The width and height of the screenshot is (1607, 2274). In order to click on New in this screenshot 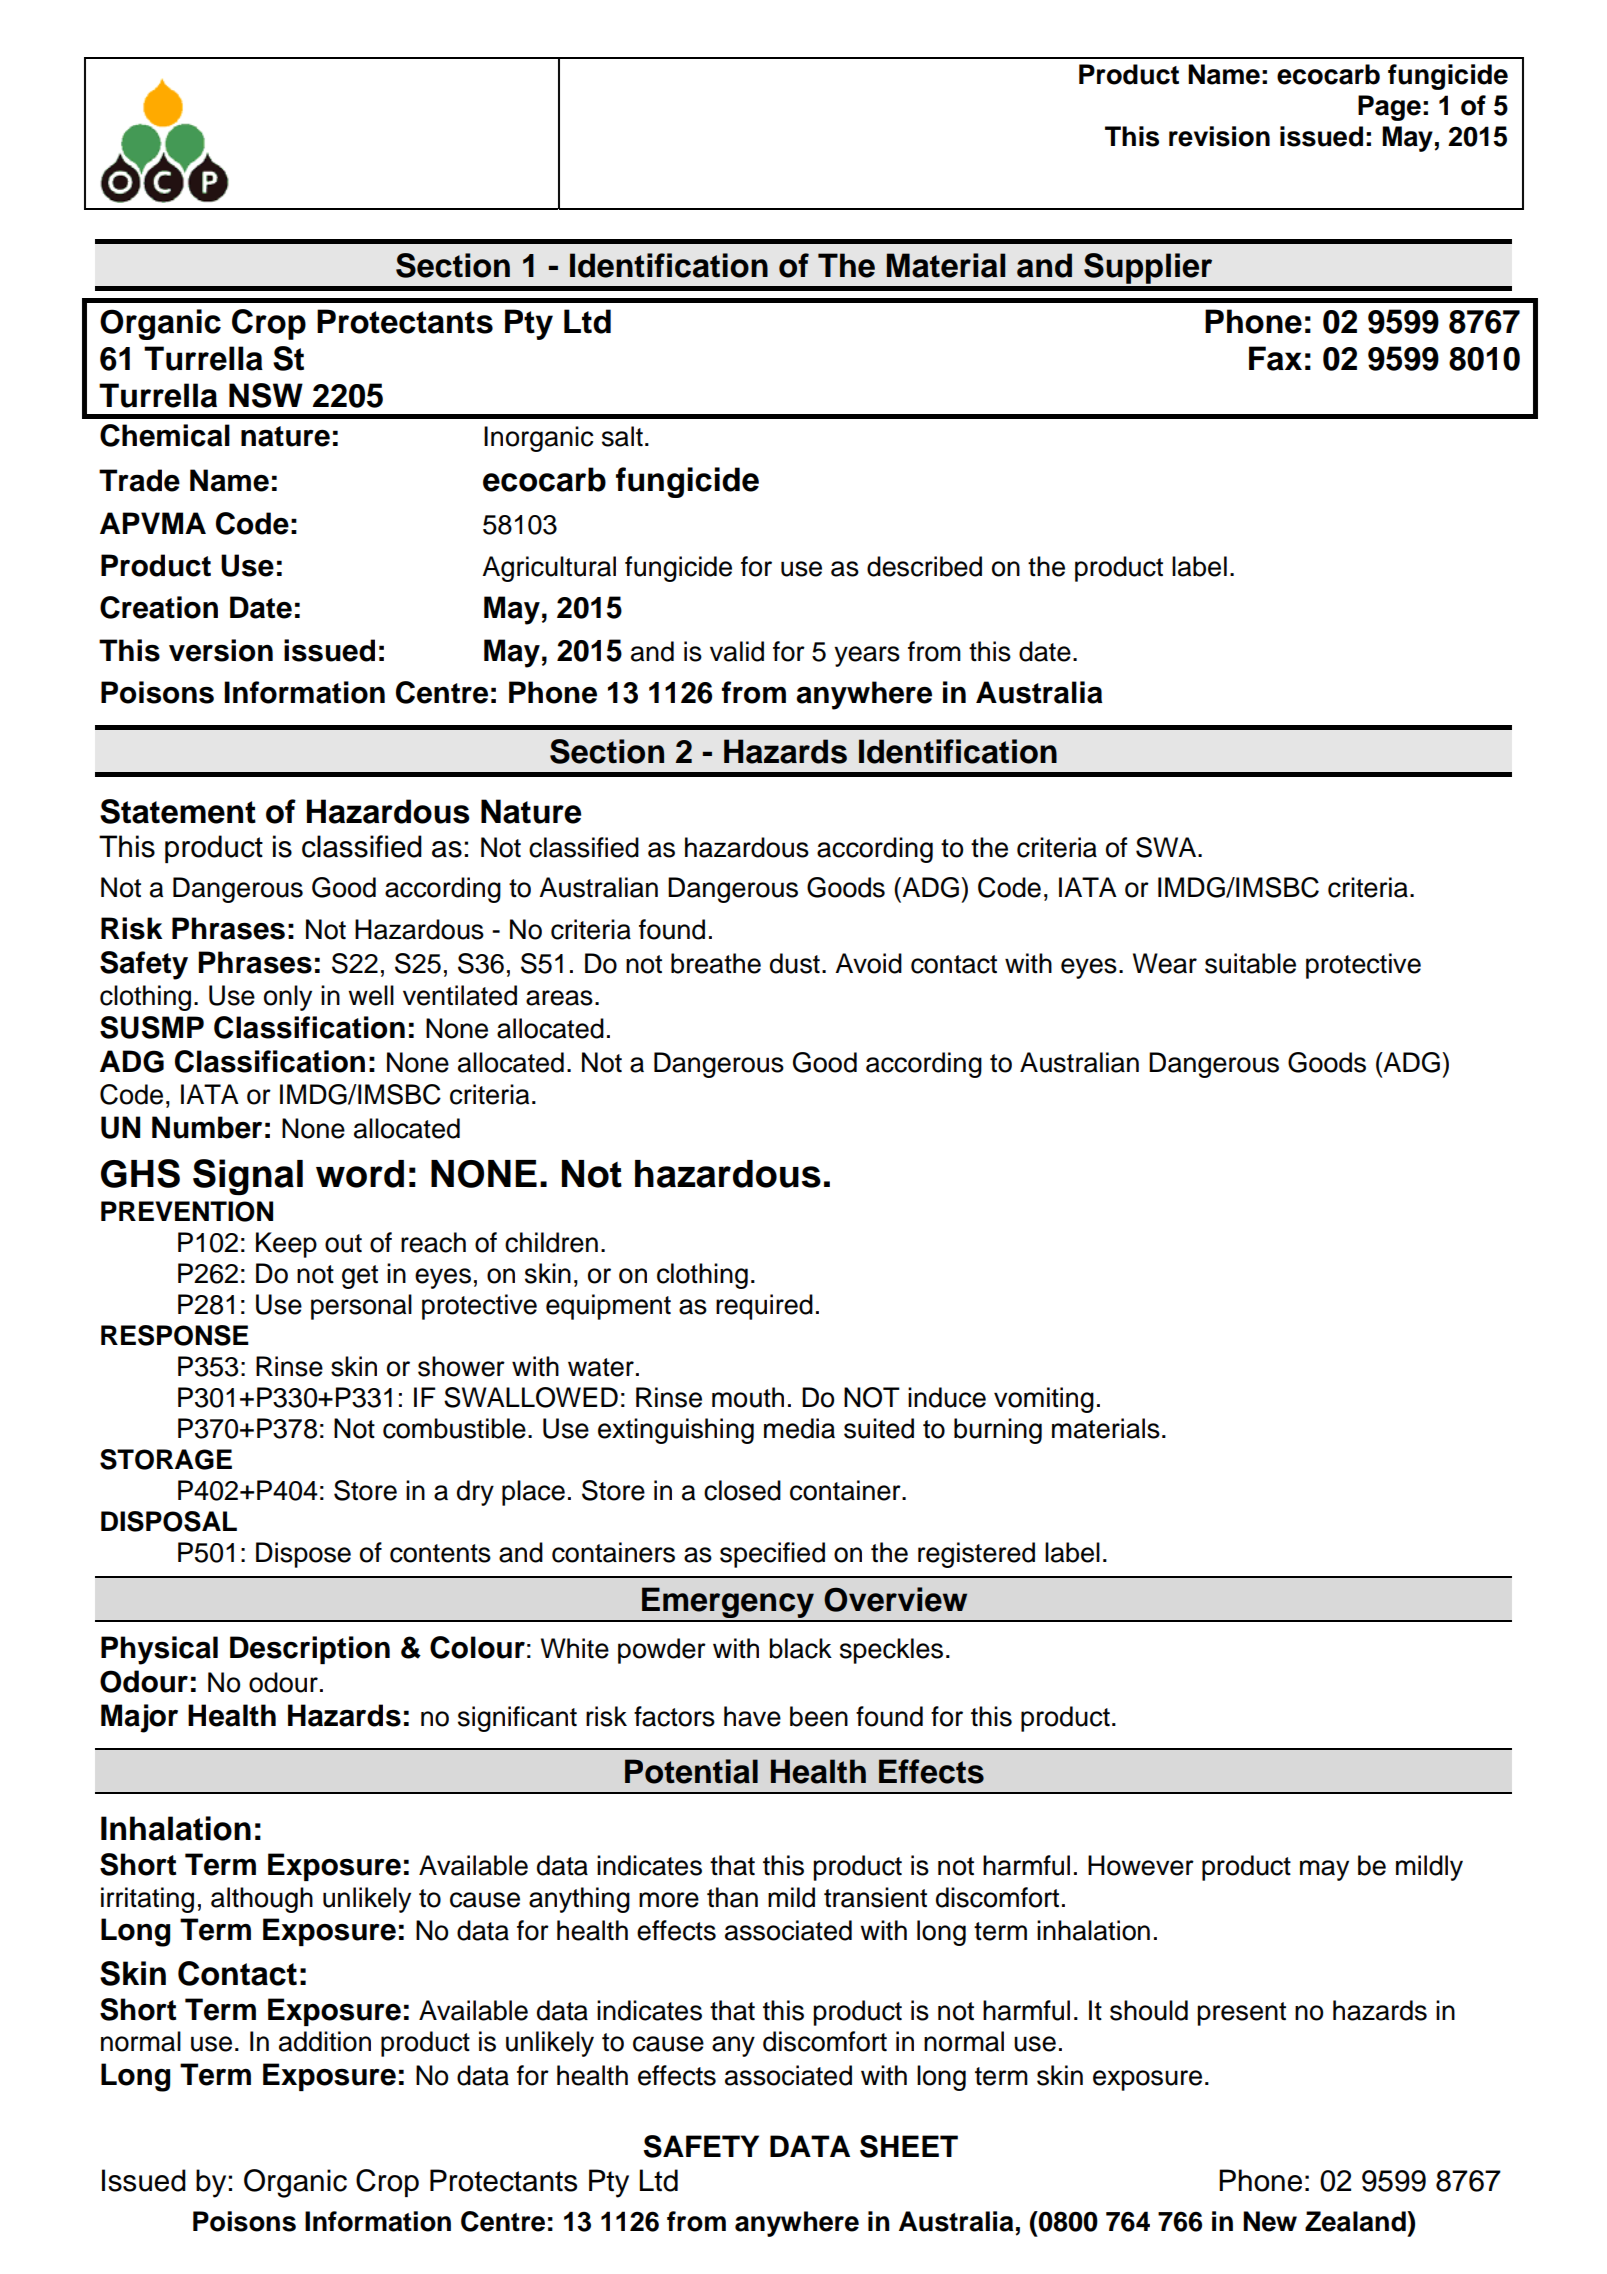, I will do `click(1270, 2221)`.
